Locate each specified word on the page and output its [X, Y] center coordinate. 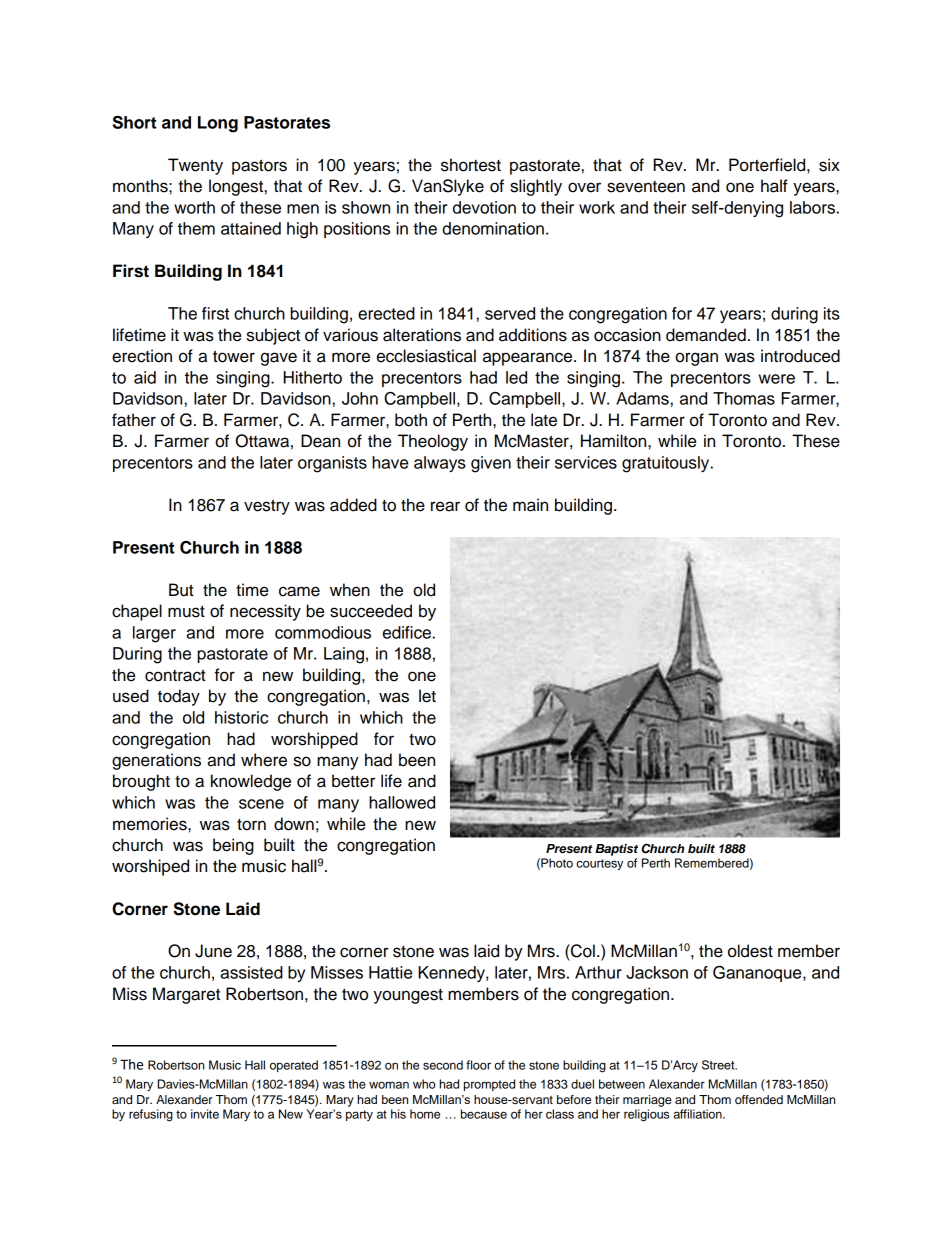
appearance [529, 359]
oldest [750, 951]
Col [582, 951]
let [427, 696]
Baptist [616, 850]
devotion [484, 207]
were [777, 379]
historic [241, 717]
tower [234, 356]
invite [205, 1114]
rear [445, 506]
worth [194, 207]
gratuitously [667, 464]
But [181, 590]
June [213, 951]
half [774, 186]
